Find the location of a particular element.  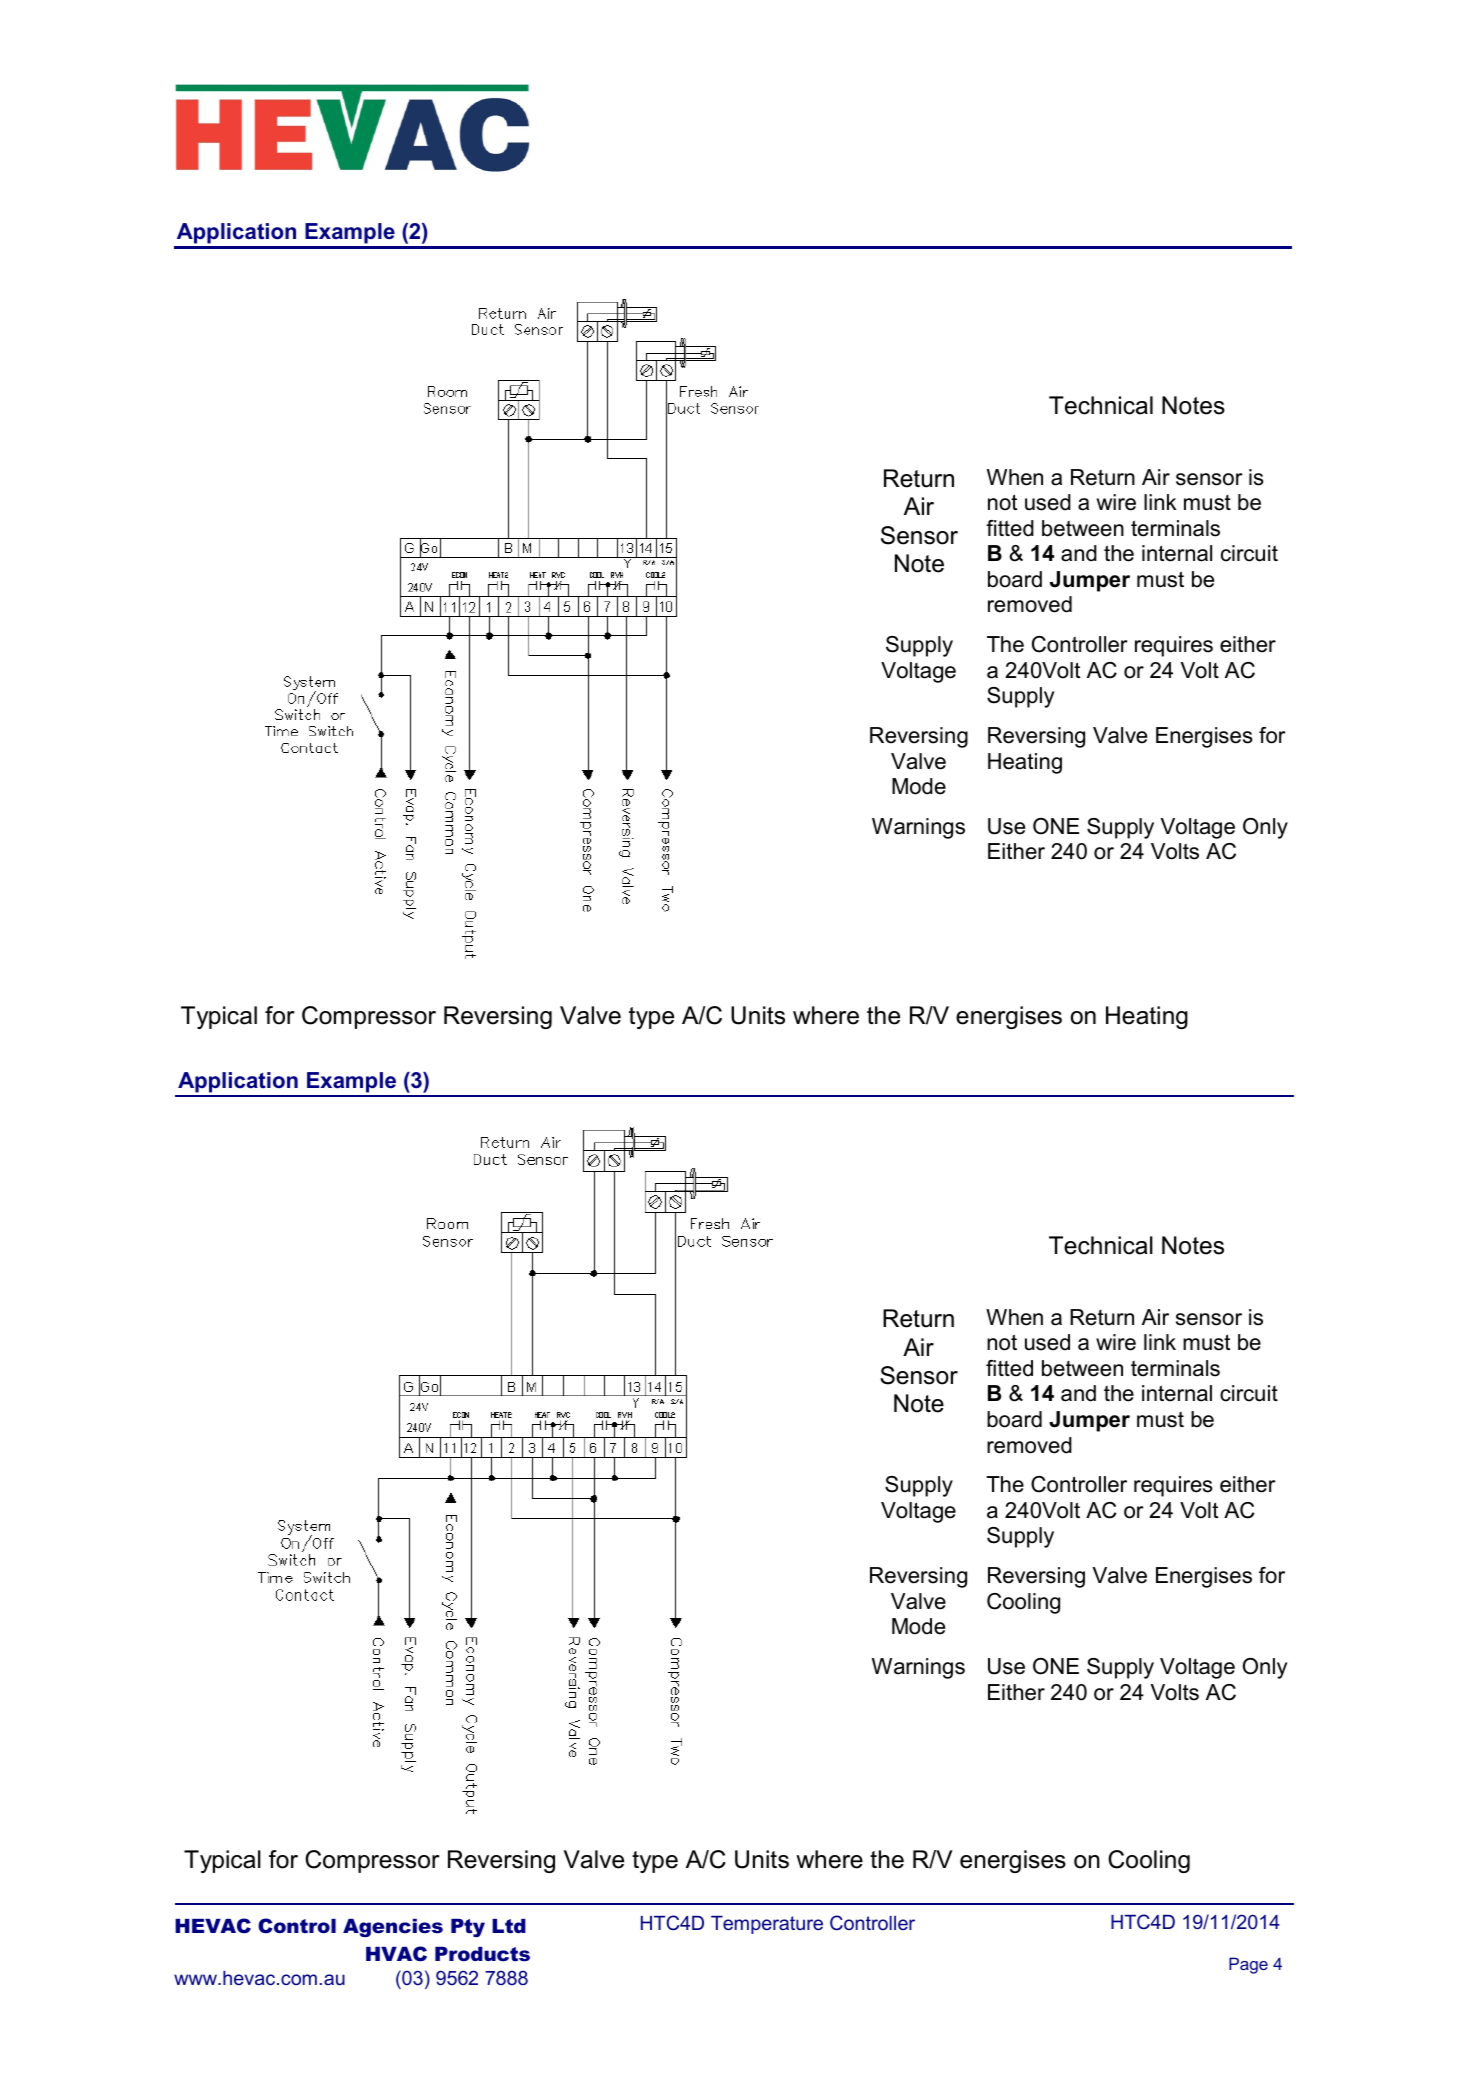

Ltd is located at coordinates (509, 1926).
